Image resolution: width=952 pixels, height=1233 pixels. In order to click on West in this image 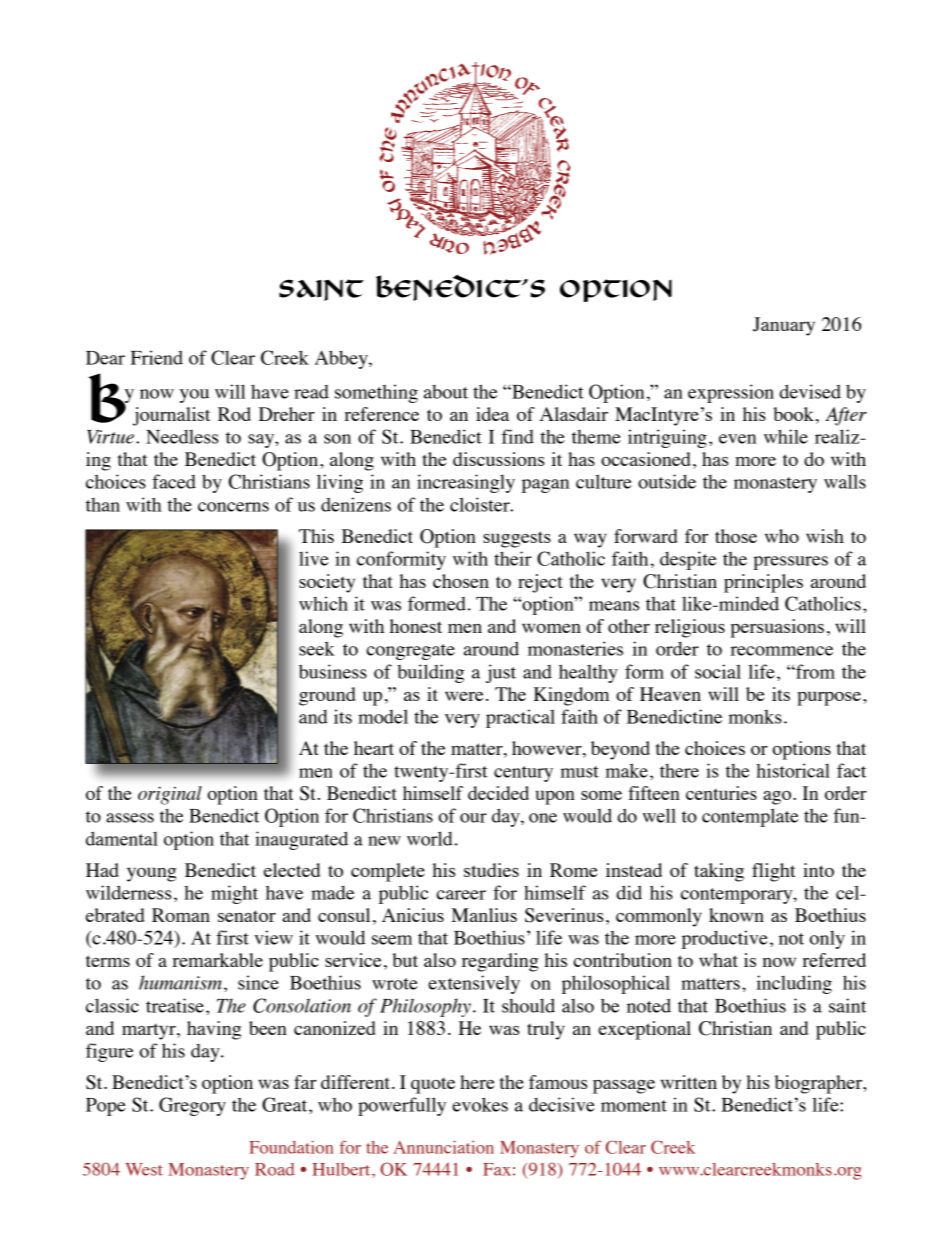, I will do `click(144, 1169)`.
